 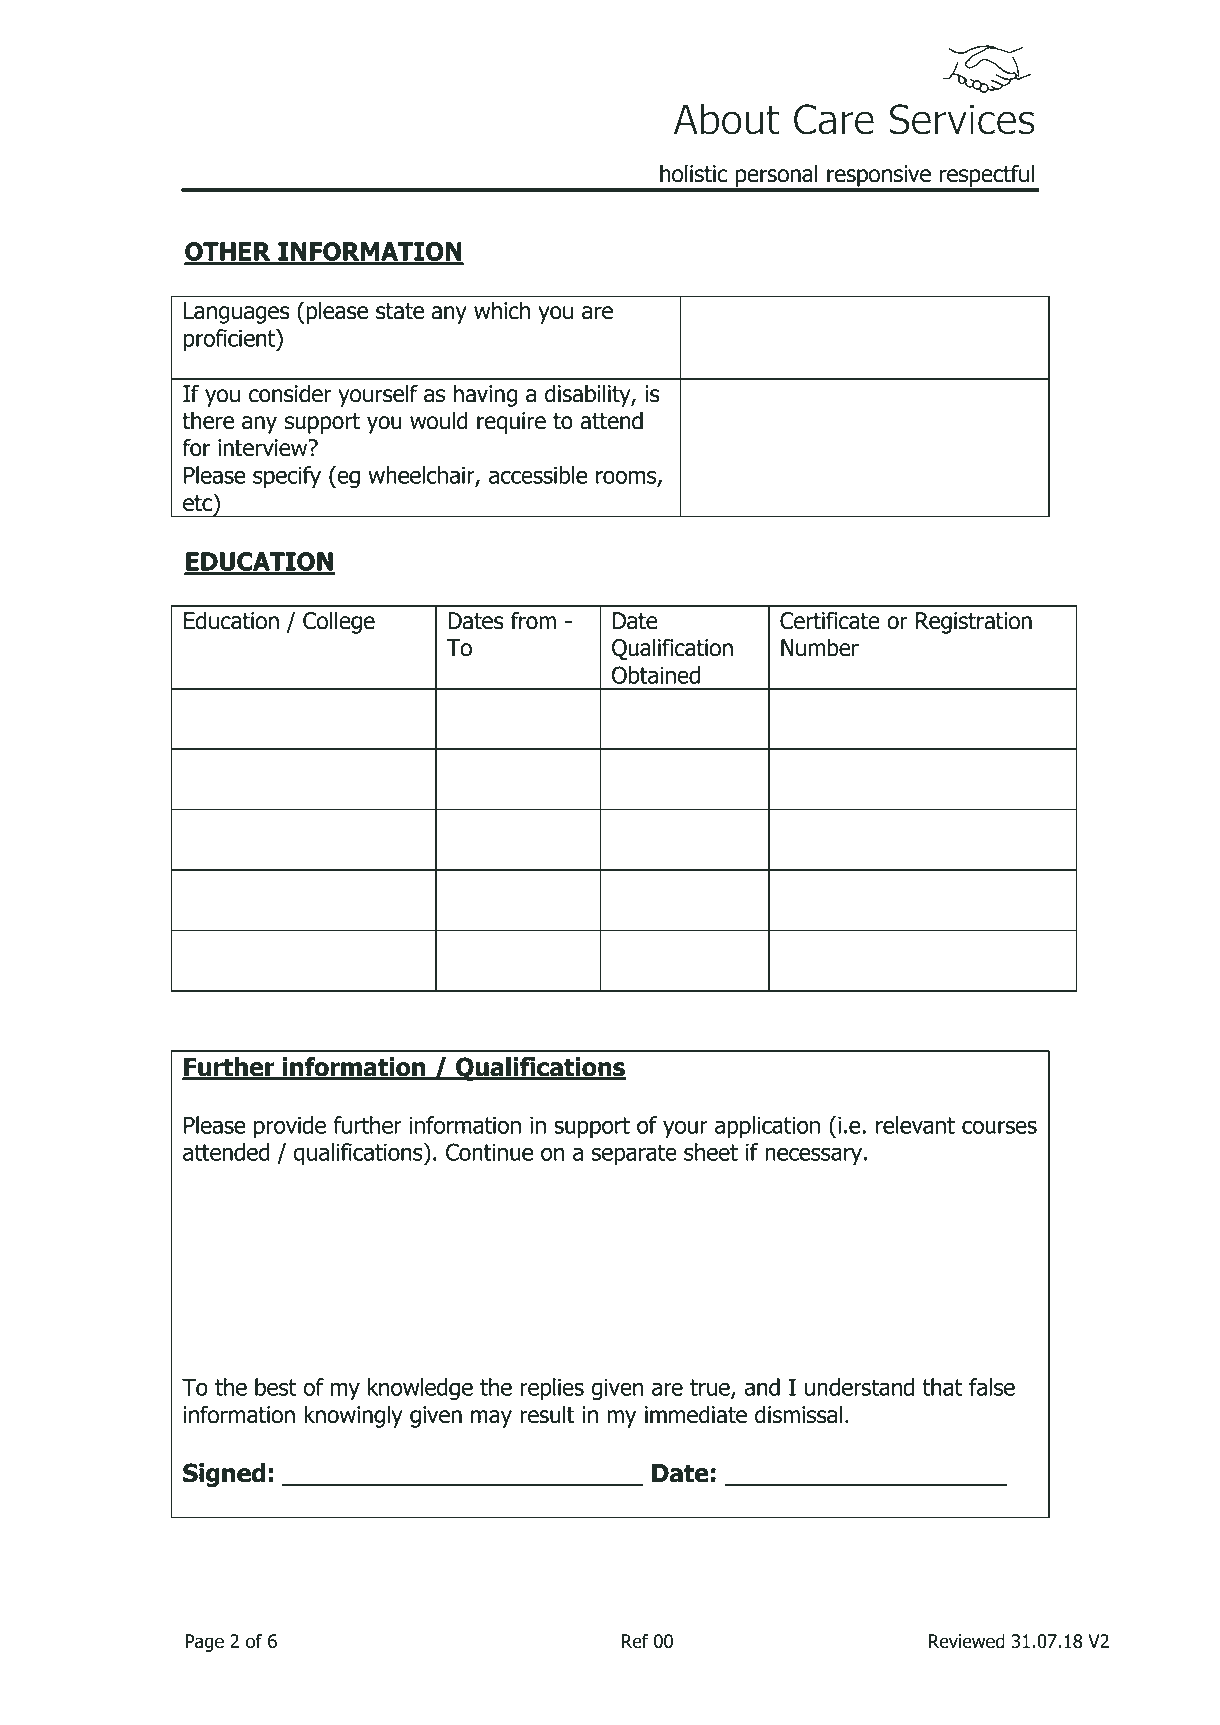 I want to click on separate, so click(x=634, y=1154).
